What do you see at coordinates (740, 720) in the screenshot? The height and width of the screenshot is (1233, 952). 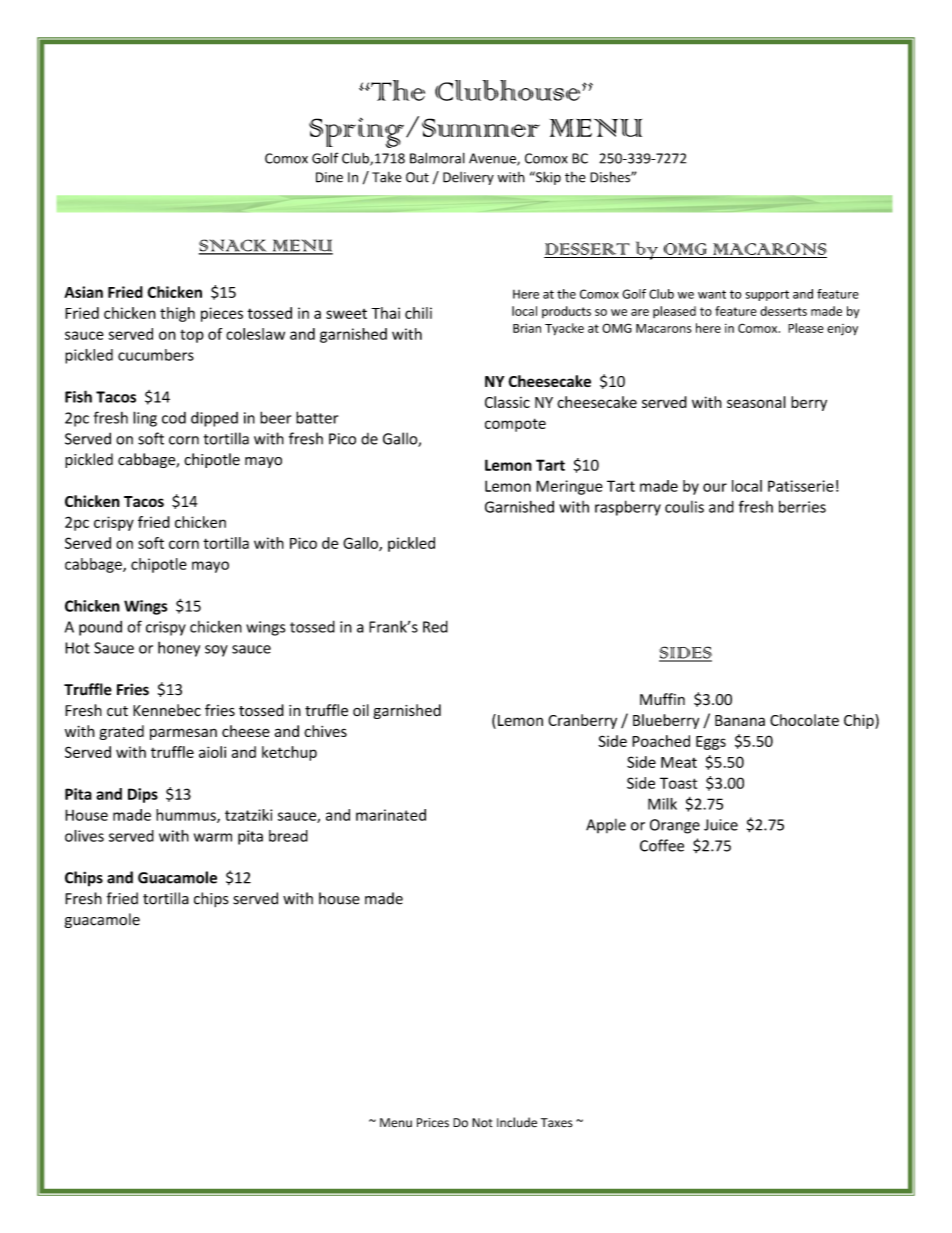 I see `Banana` at bounding box center [740, 720].
